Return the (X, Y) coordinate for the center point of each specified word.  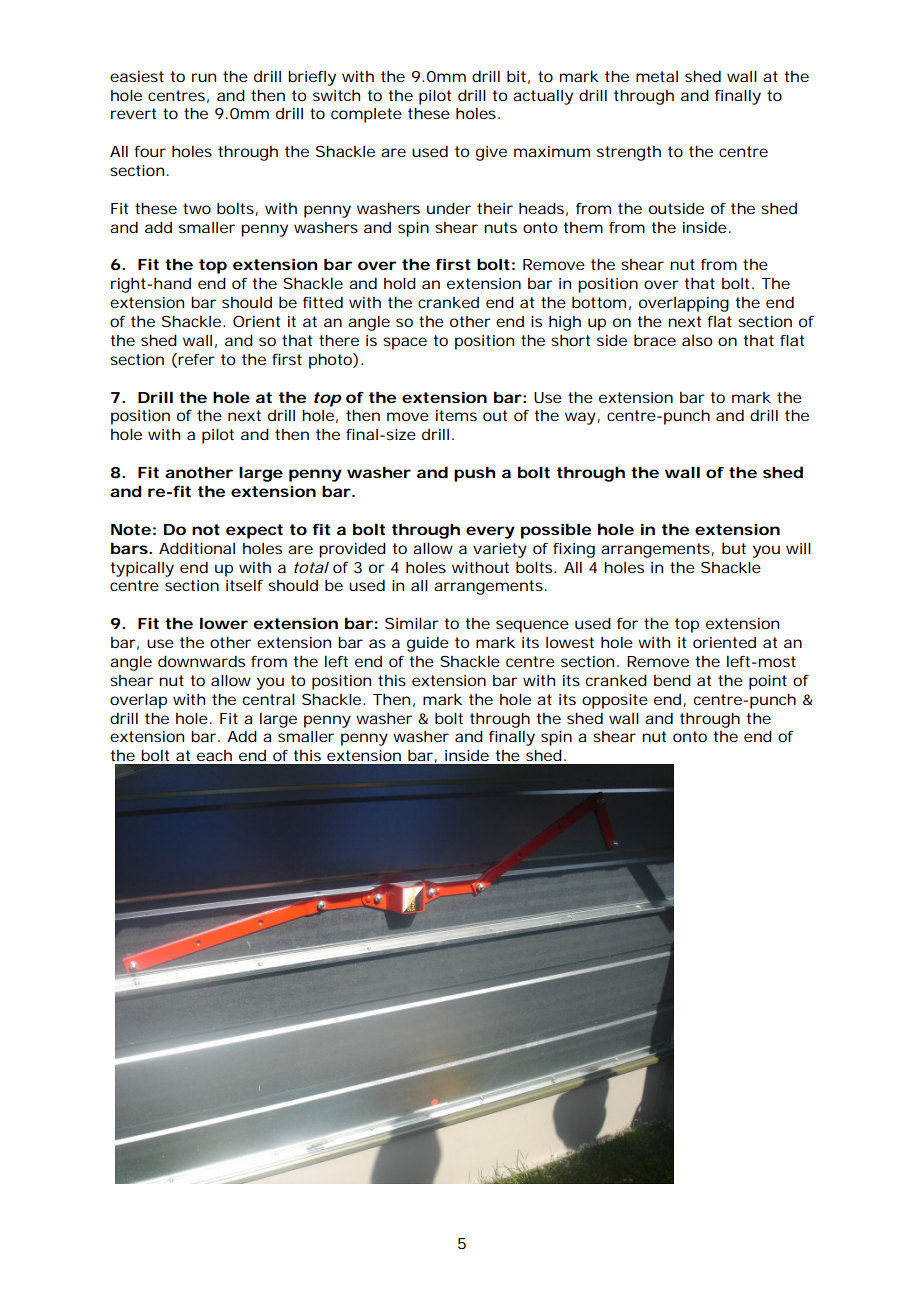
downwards (201, 661)
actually (543, 97)
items (456, 415)
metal (657, 76)
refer (195, 360)
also (697, 340)
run (204, 77)
